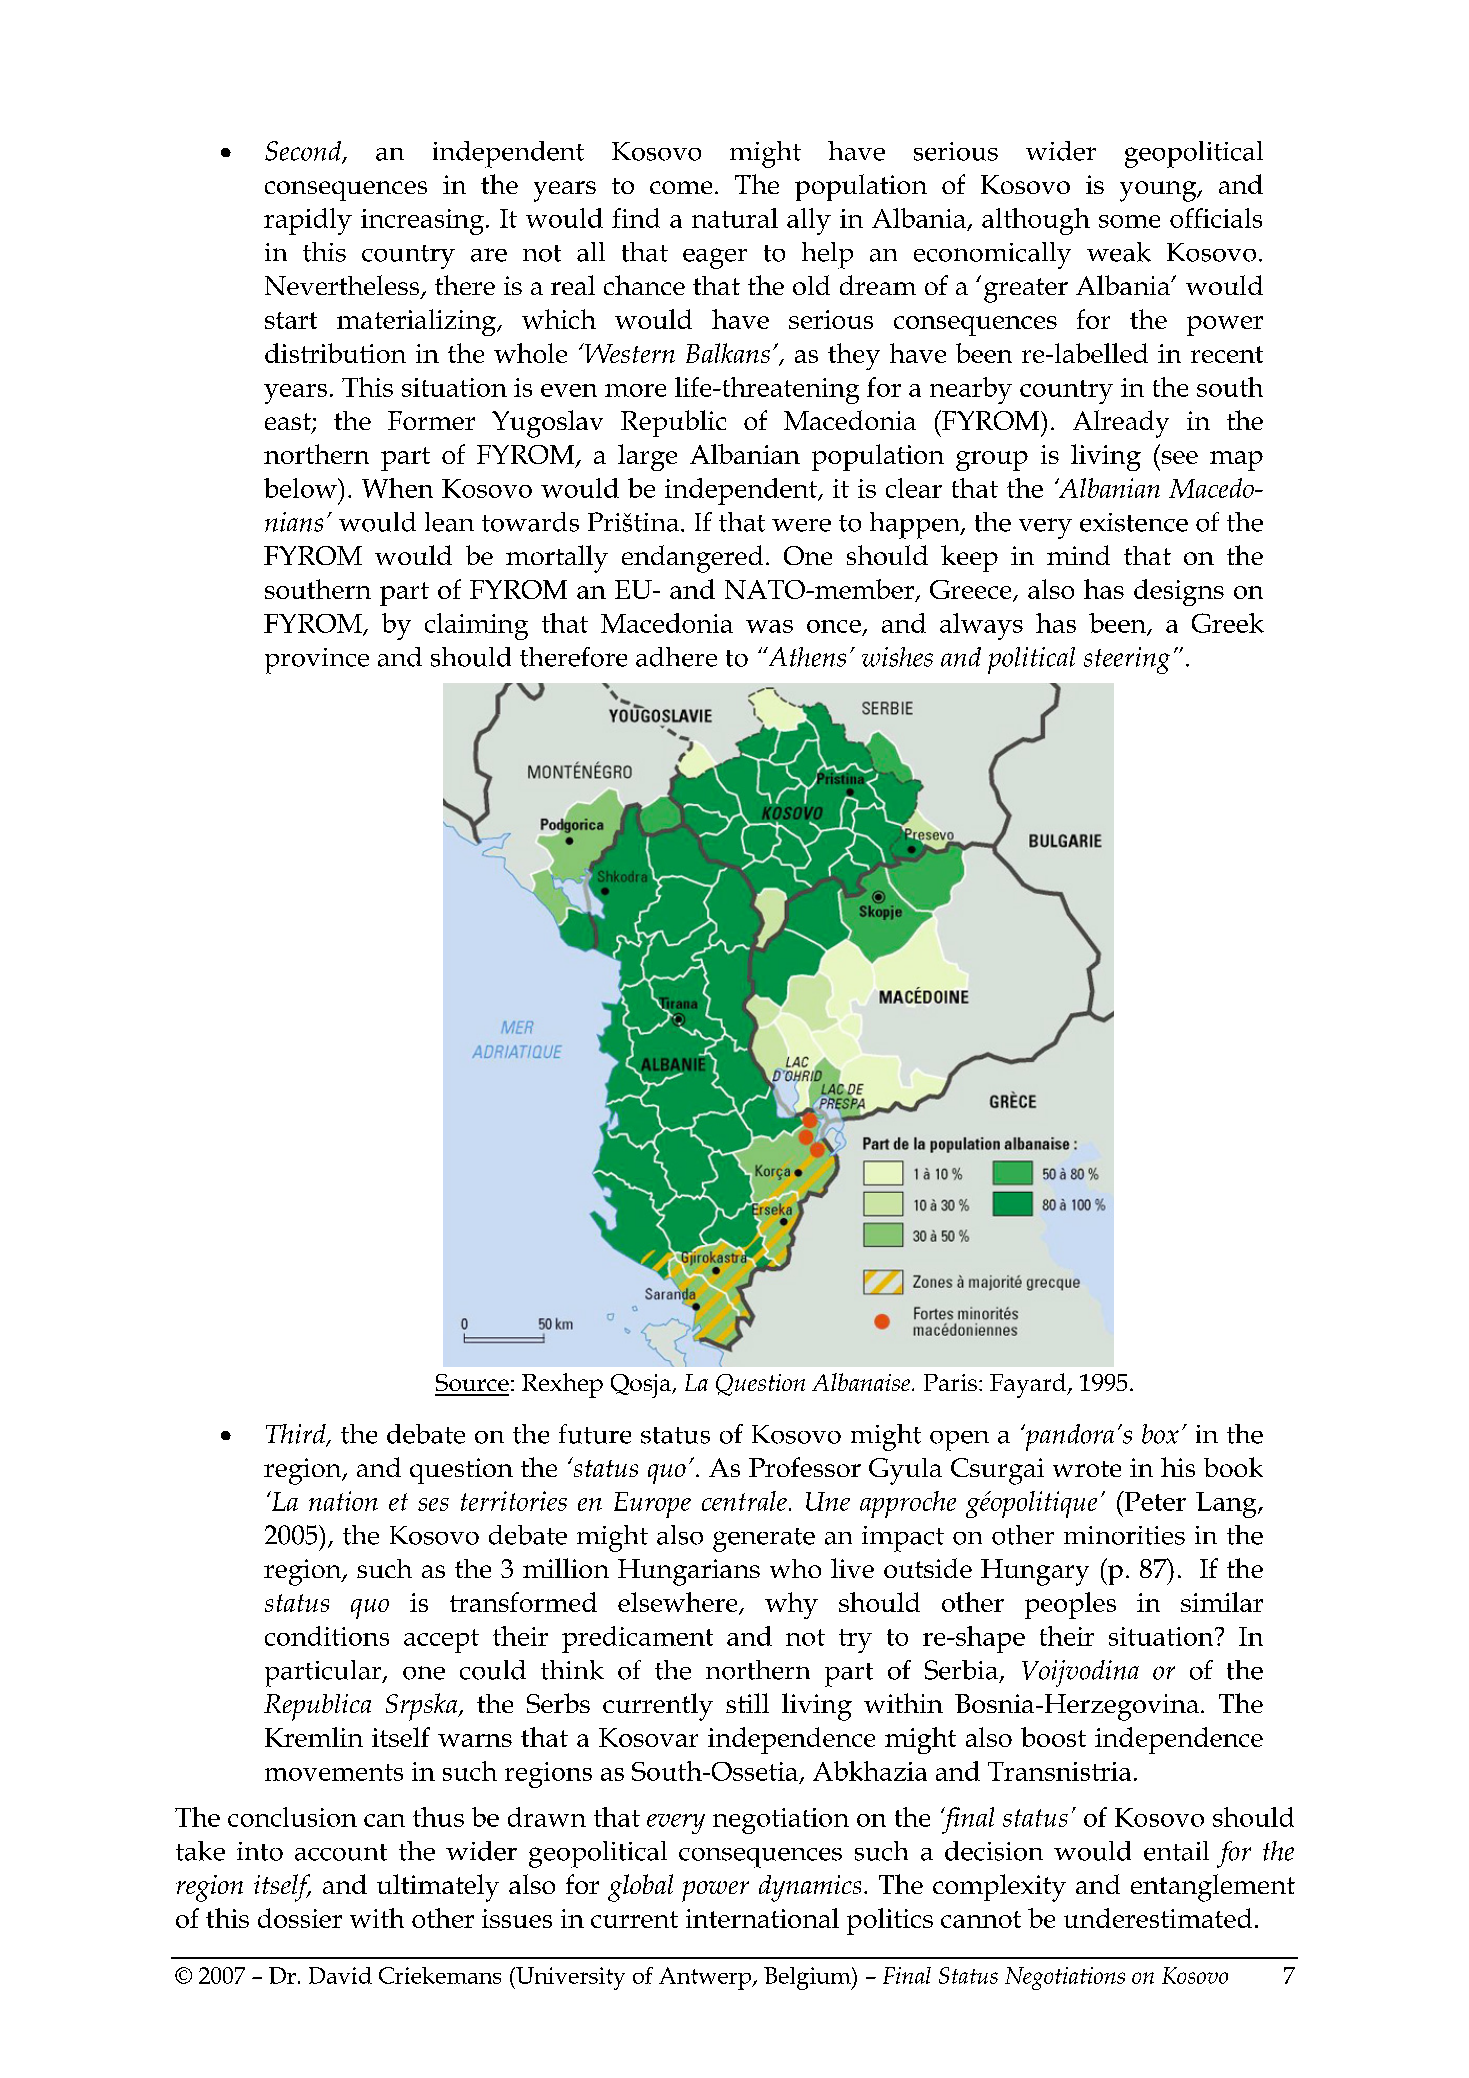 This screenshot has height=2078, width=1469. What do you see at coordinates (308, 221) in the screenshot?
I see `rapidly` at bounding box center [308, 221].
